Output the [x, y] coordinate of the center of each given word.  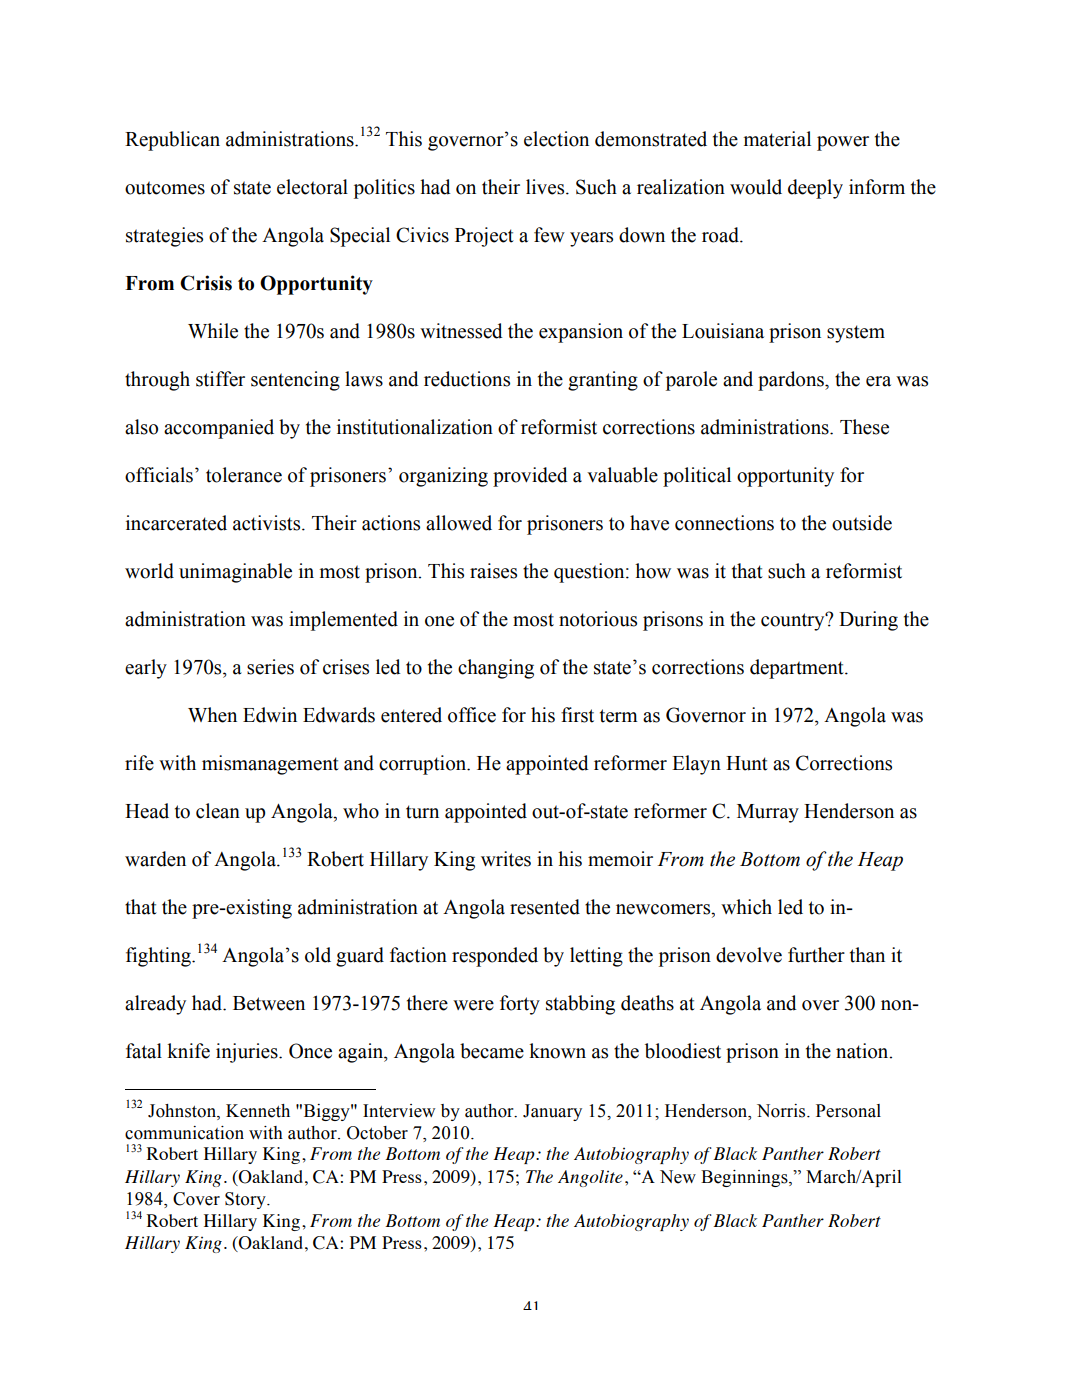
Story [246, 1200]
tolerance [244, 475]
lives [546, 187]
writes [506, 859]
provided [530, 477]
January [552, 1112]
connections [724, 523]
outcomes [165, 188]
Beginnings [745, 1178]
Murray [768, 813]
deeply [815, 189]
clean [218, 811]
